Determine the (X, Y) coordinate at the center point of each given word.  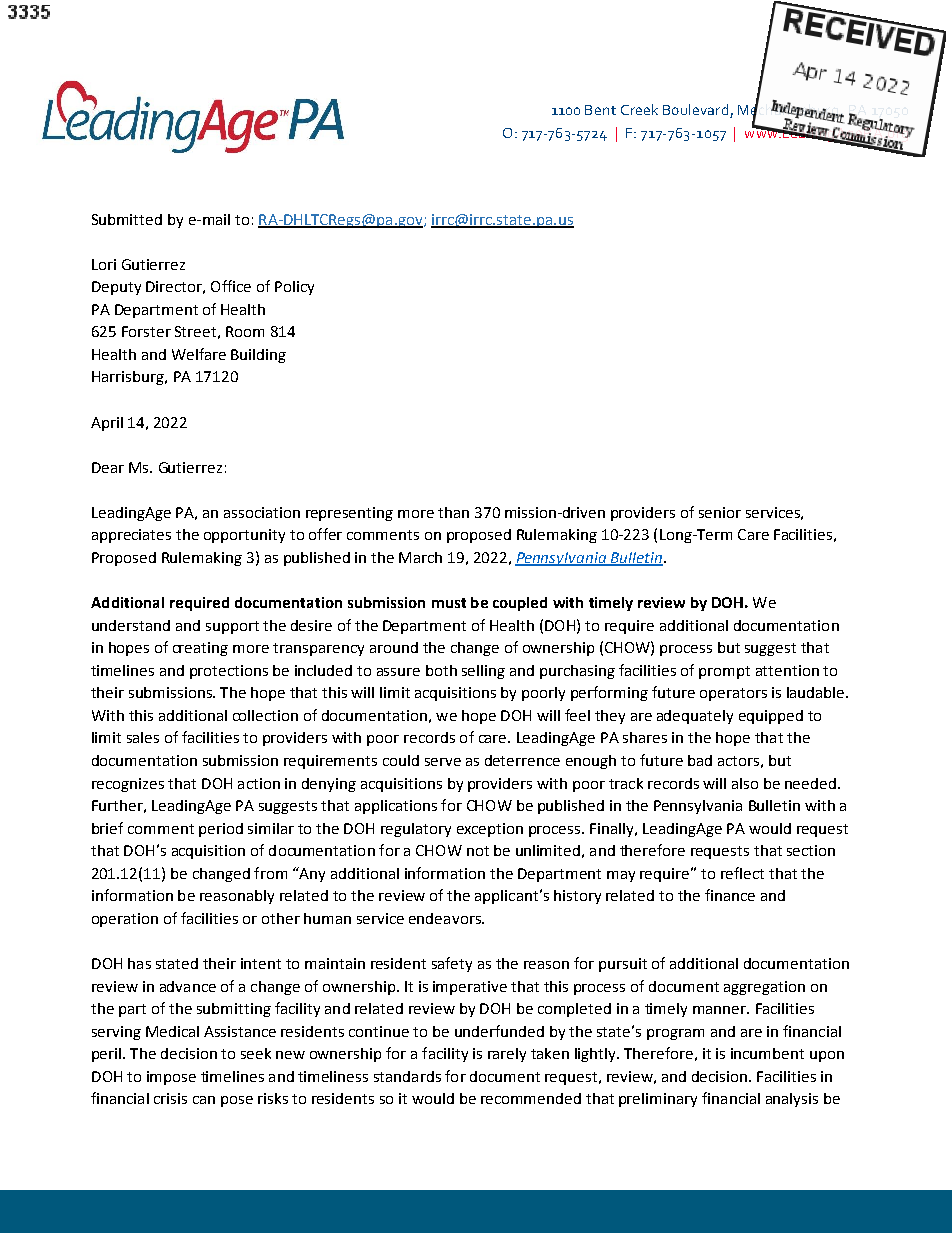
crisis (170, 1098)
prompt (724, 672)
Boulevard (697, 111)
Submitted (127, 219)
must (449, 603)
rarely (507, 1055)
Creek (639, 109)
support (232, 627)
